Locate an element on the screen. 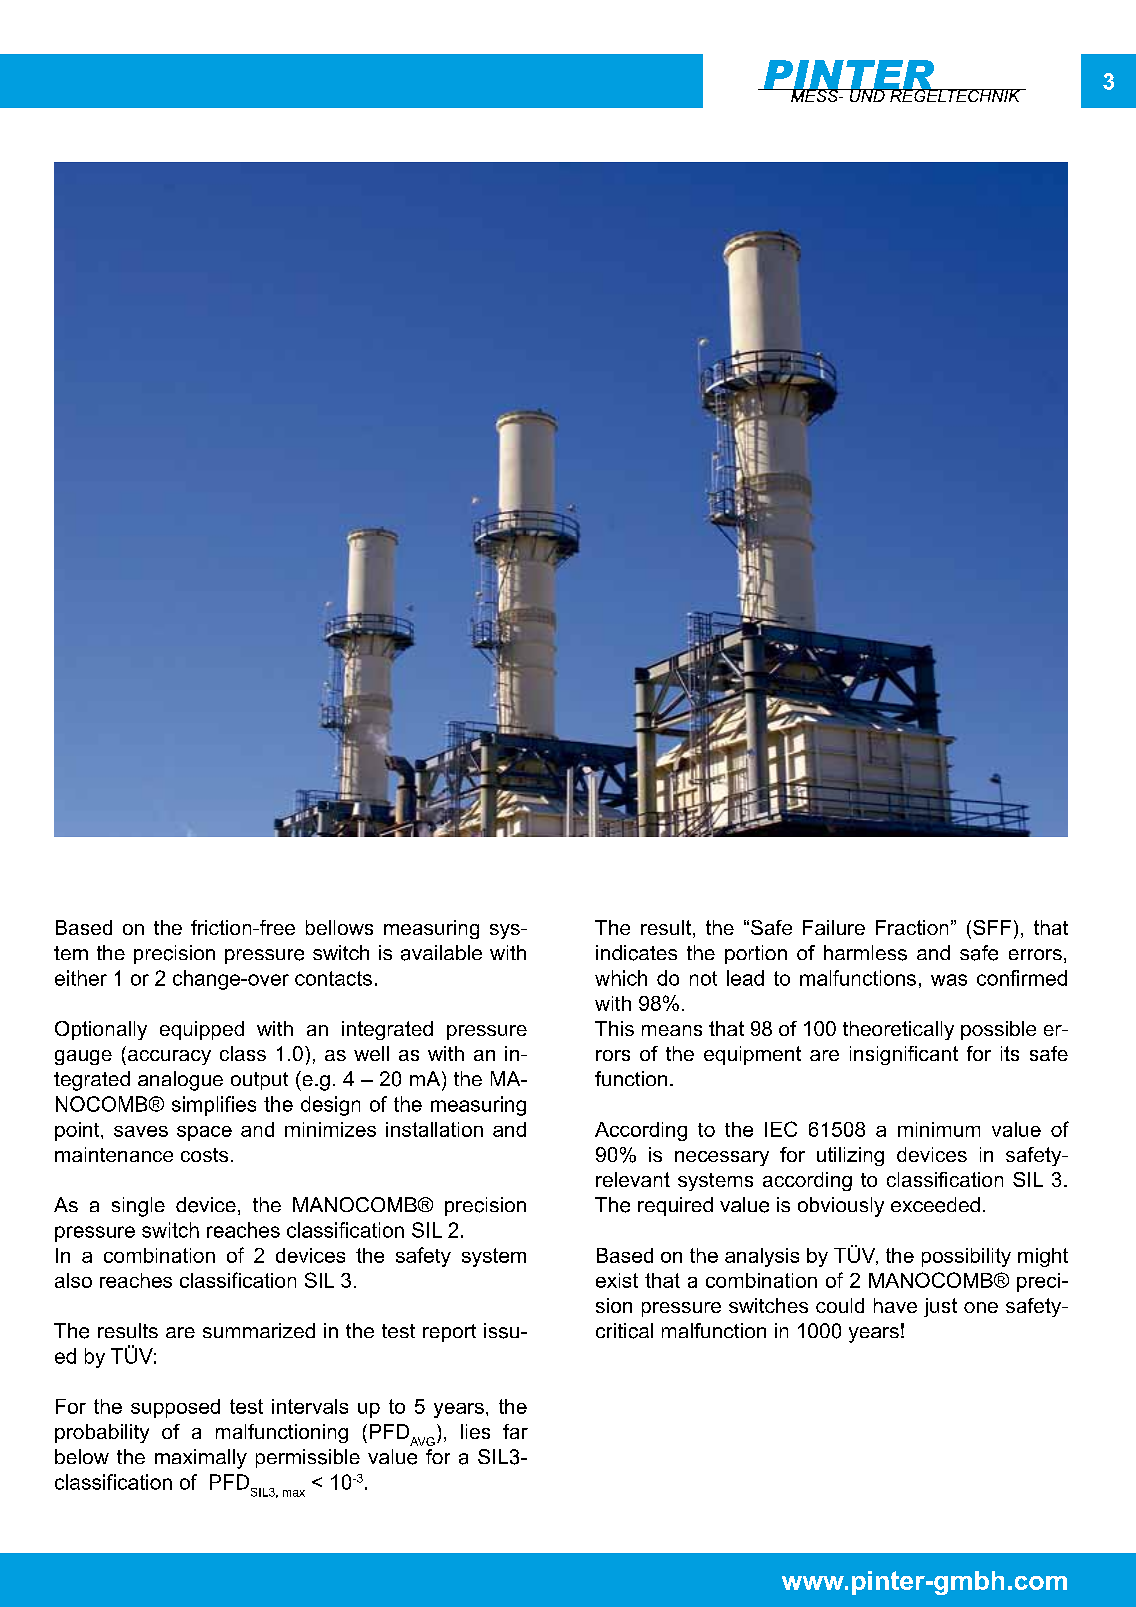  maximally is located at coordinates (201, 1459).
